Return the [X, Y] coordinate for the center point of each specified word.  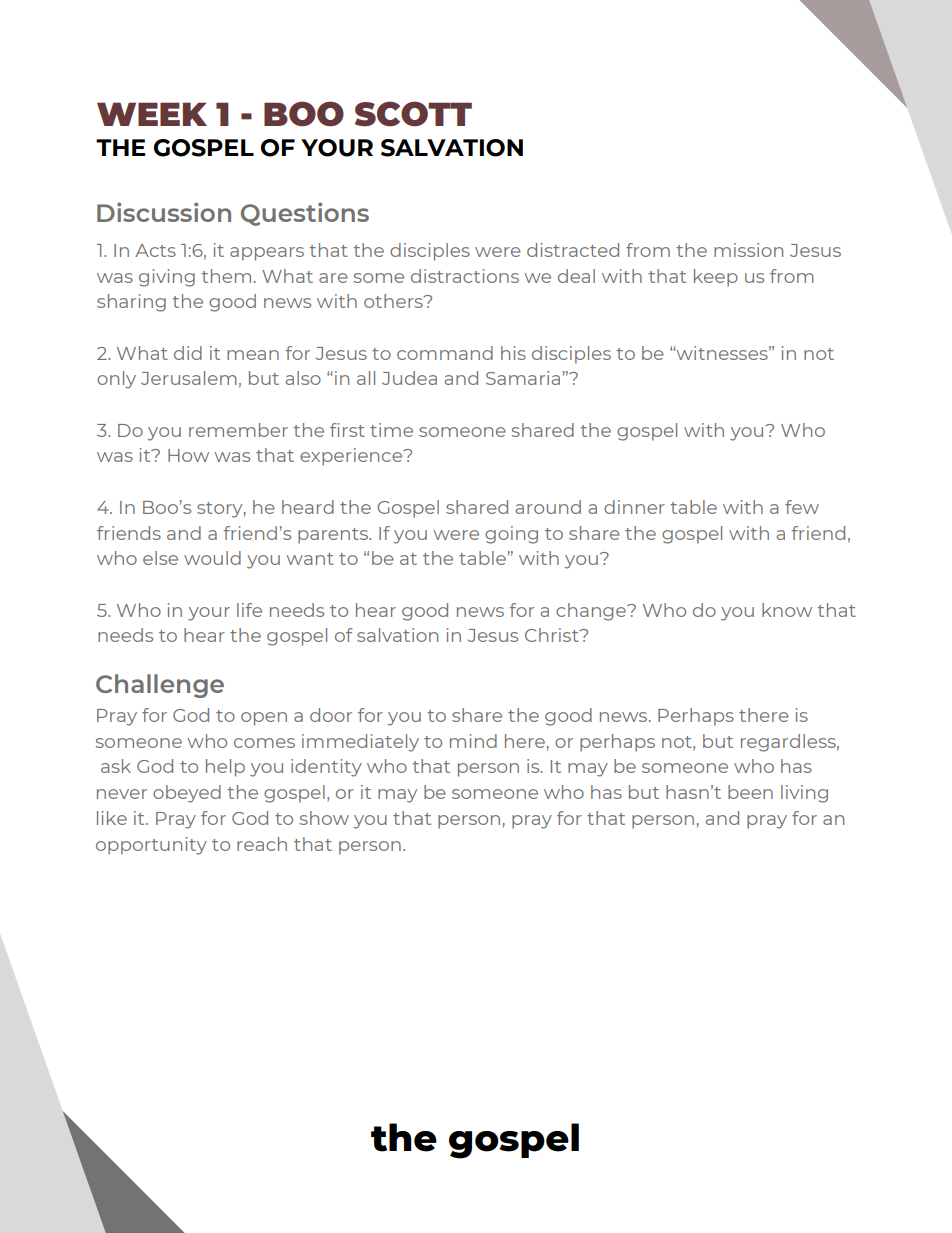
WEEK [152, 114]
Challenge [160, 686]
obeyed [187, 794]
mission [748, 250]
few [802, 507]
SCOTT [413, 114]
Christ [553, 635]
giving [167, 278]
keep [716, 278]
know [787, 610]
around [548, 507]
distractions [465, 276]
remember [238, 430]
